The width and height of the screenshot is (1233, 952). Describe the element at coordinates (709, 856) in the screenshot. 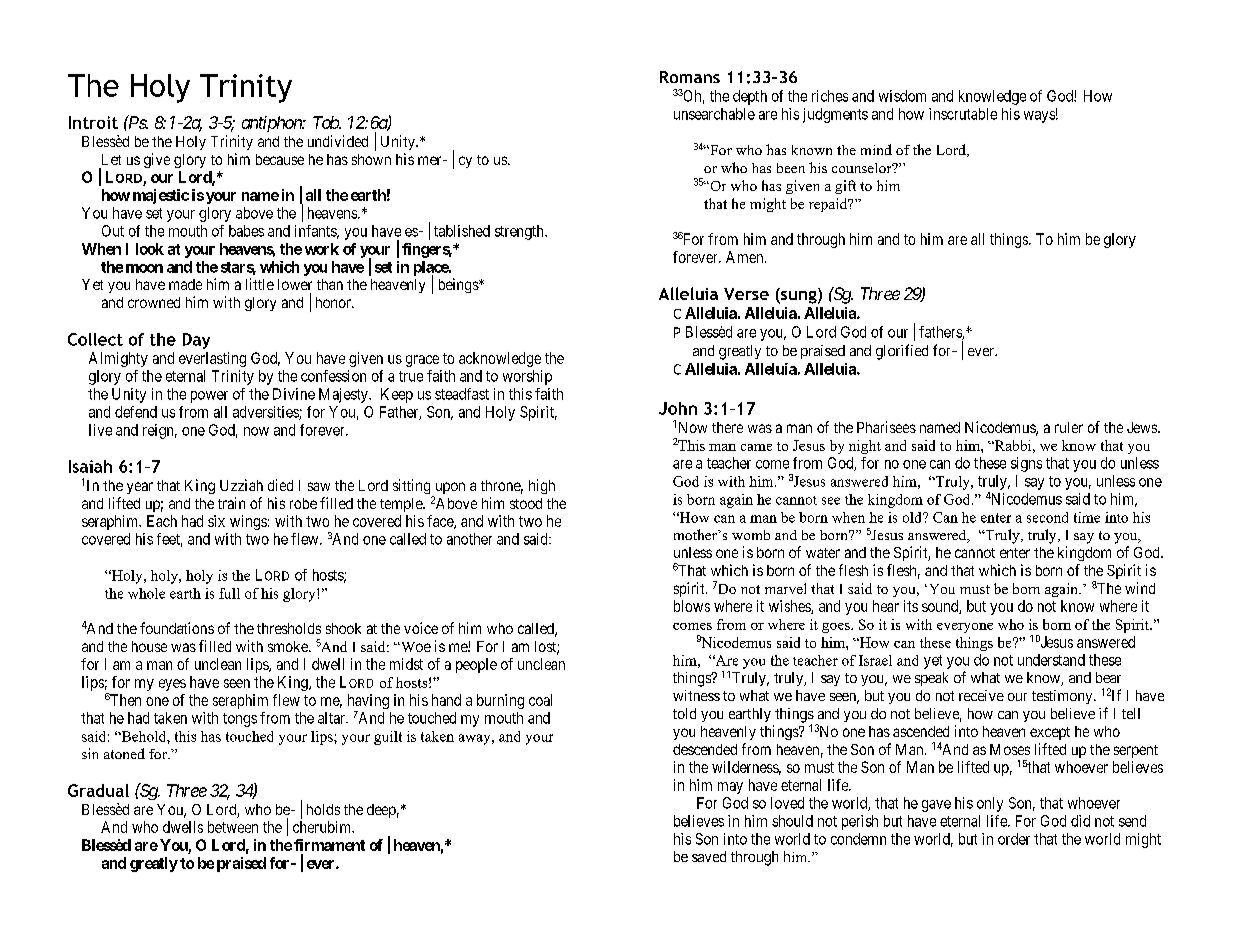

I see `saved` at that location.
